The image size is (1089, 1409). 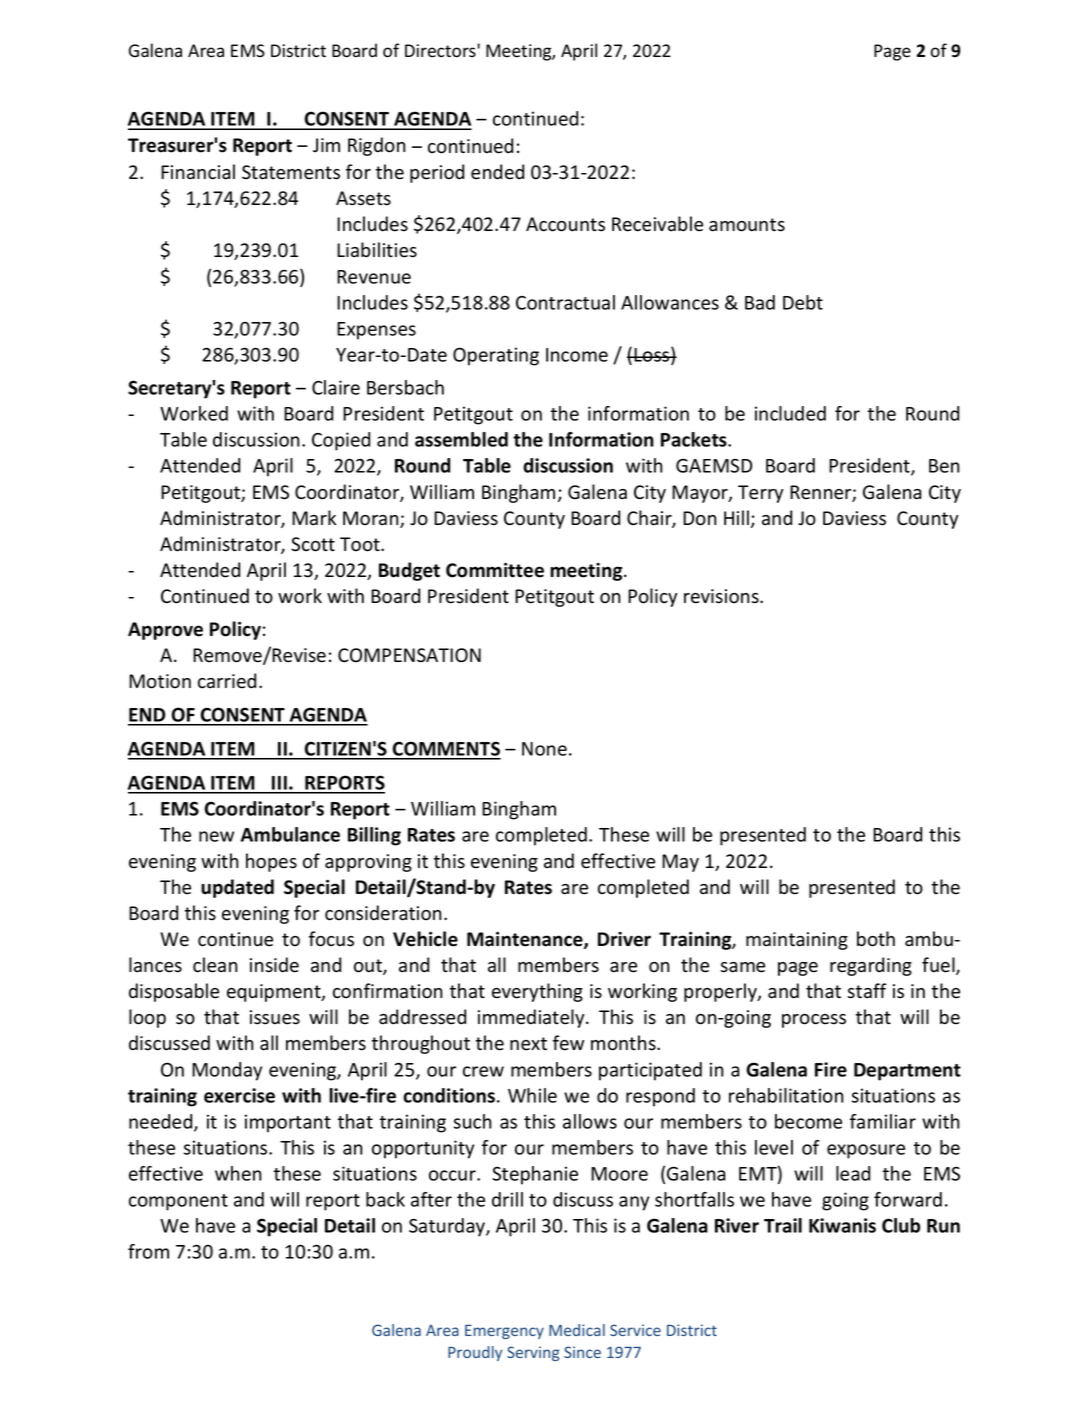 I want to click on revisions, so click(x=722, y=596).
